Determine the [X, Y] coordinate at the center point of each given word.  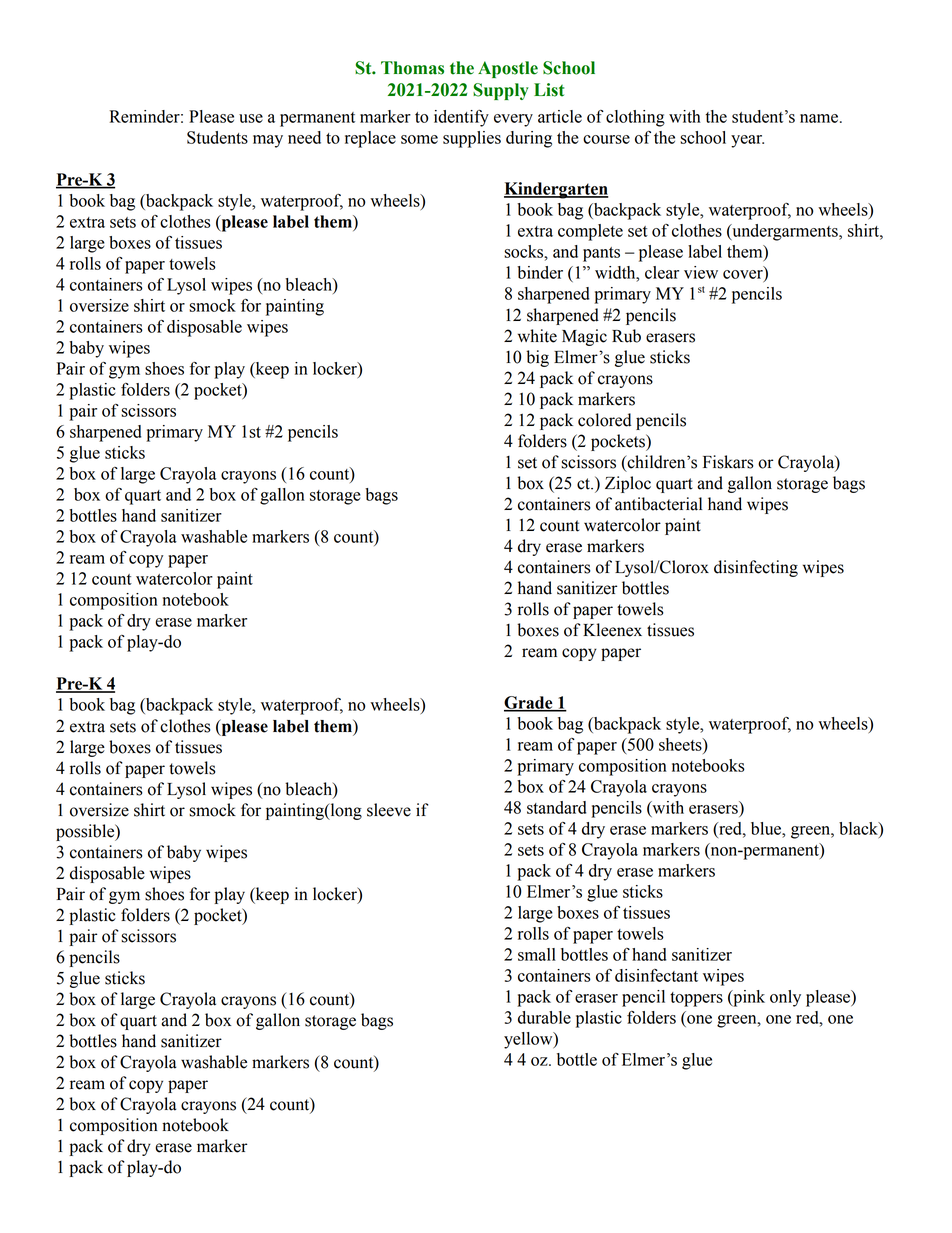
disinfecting [756, 568]
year [747, 141]
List [549, 90]
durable [544, 1017]
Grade [529, 703]
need [304, 137]
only [785, 998]
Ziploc [628, 484]
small [537, 954]
